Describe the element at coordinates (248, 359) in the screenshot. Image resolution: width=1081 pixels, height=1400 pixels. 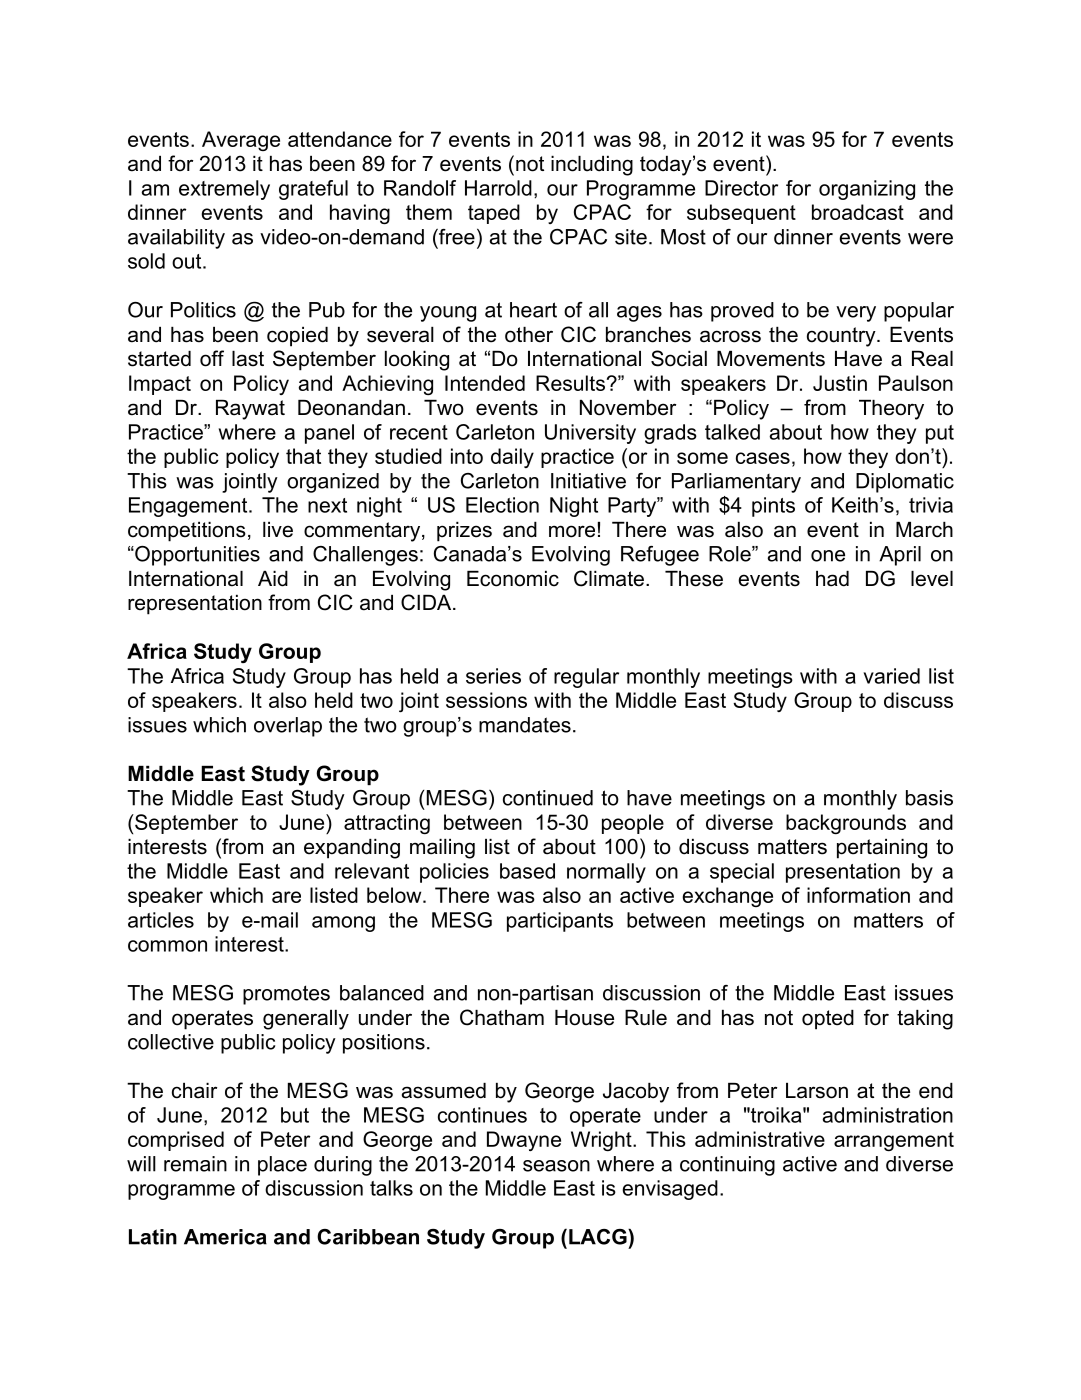
I see `last` at that location.
